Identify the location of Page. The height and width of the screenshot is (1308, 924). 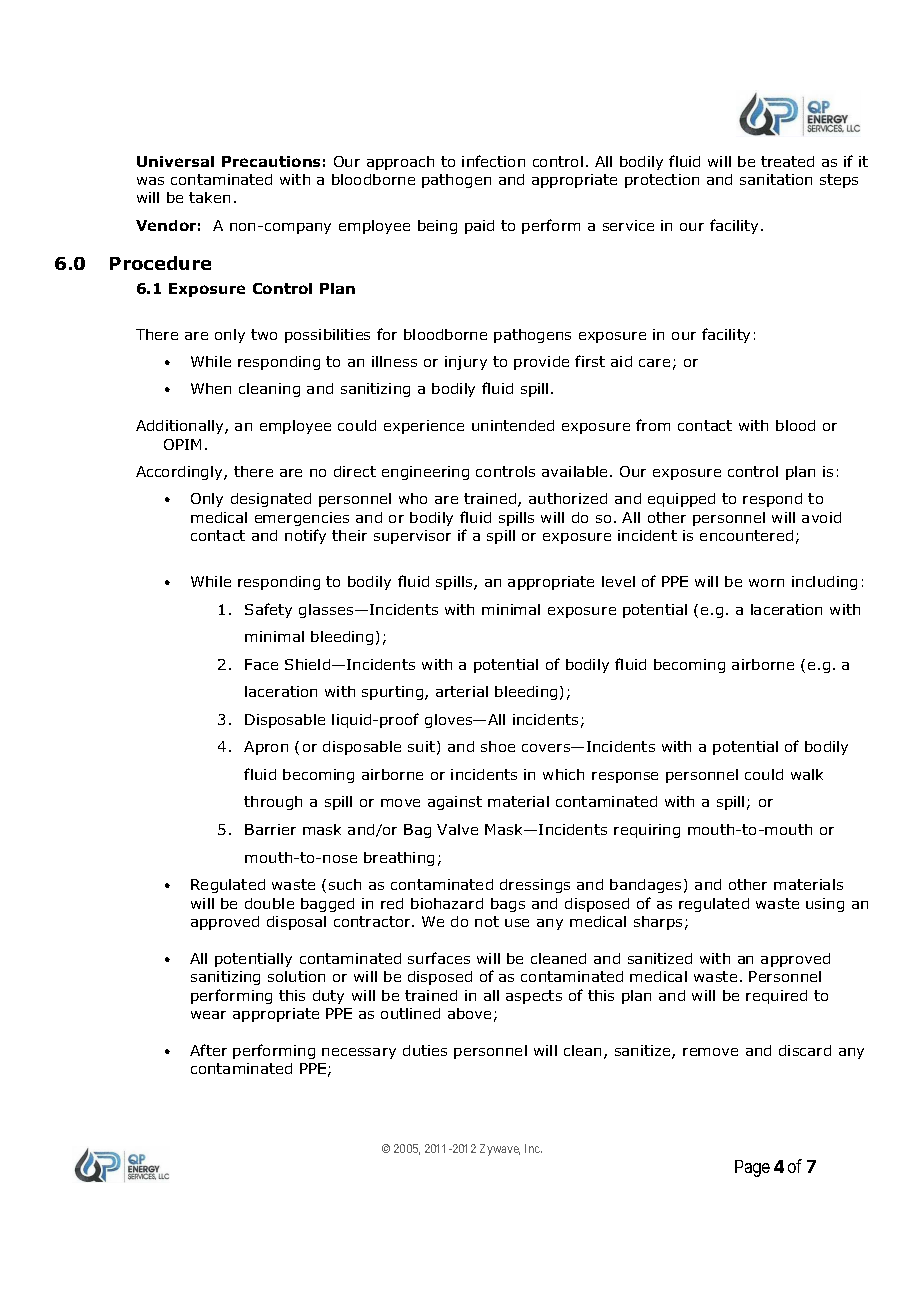
(752, 1168).
